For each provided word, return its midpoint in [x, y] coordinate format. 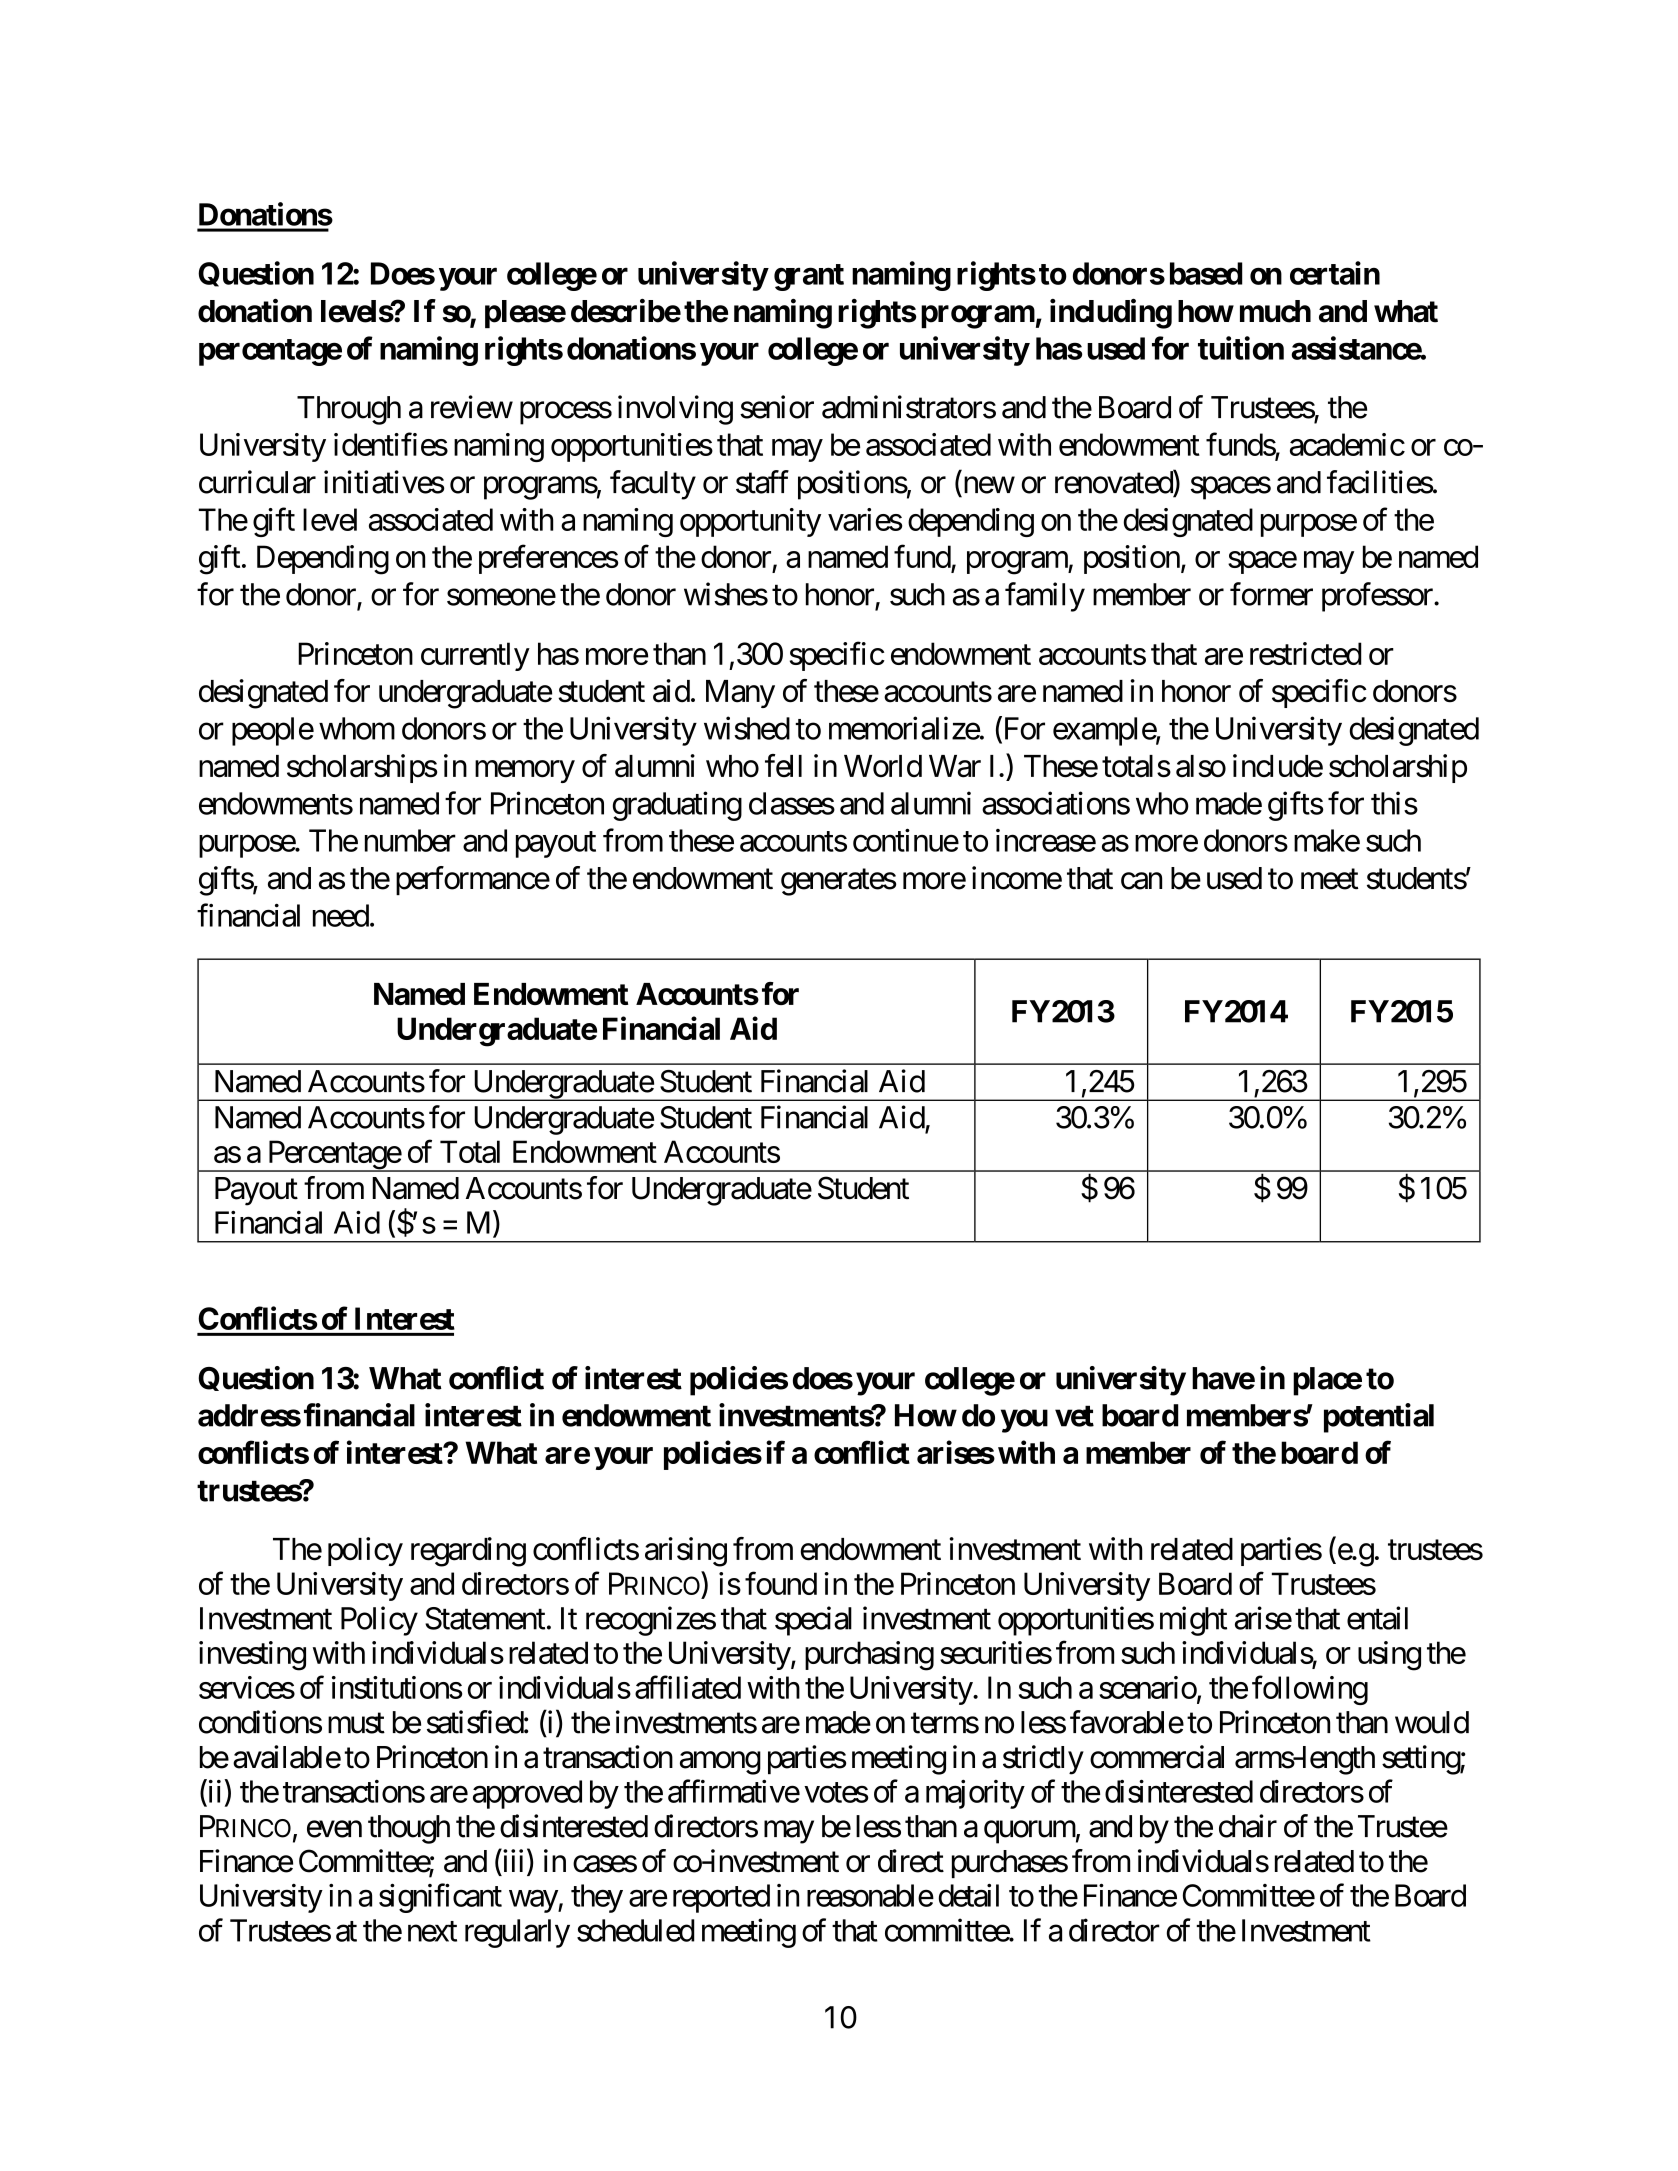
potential [1379, 1418]
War [955, 766]
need [341, 915]
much [1275, 311]
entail [1377, 1618]
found [781, 1583]
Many [740, 694]
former [1271, 594]
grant [809, 277]
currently [475, 656]
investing [252, 1656]
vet [1074, 1416]
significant [440, 1898]
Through [349, 410]
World [883, 766]
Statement [485, 1618]
